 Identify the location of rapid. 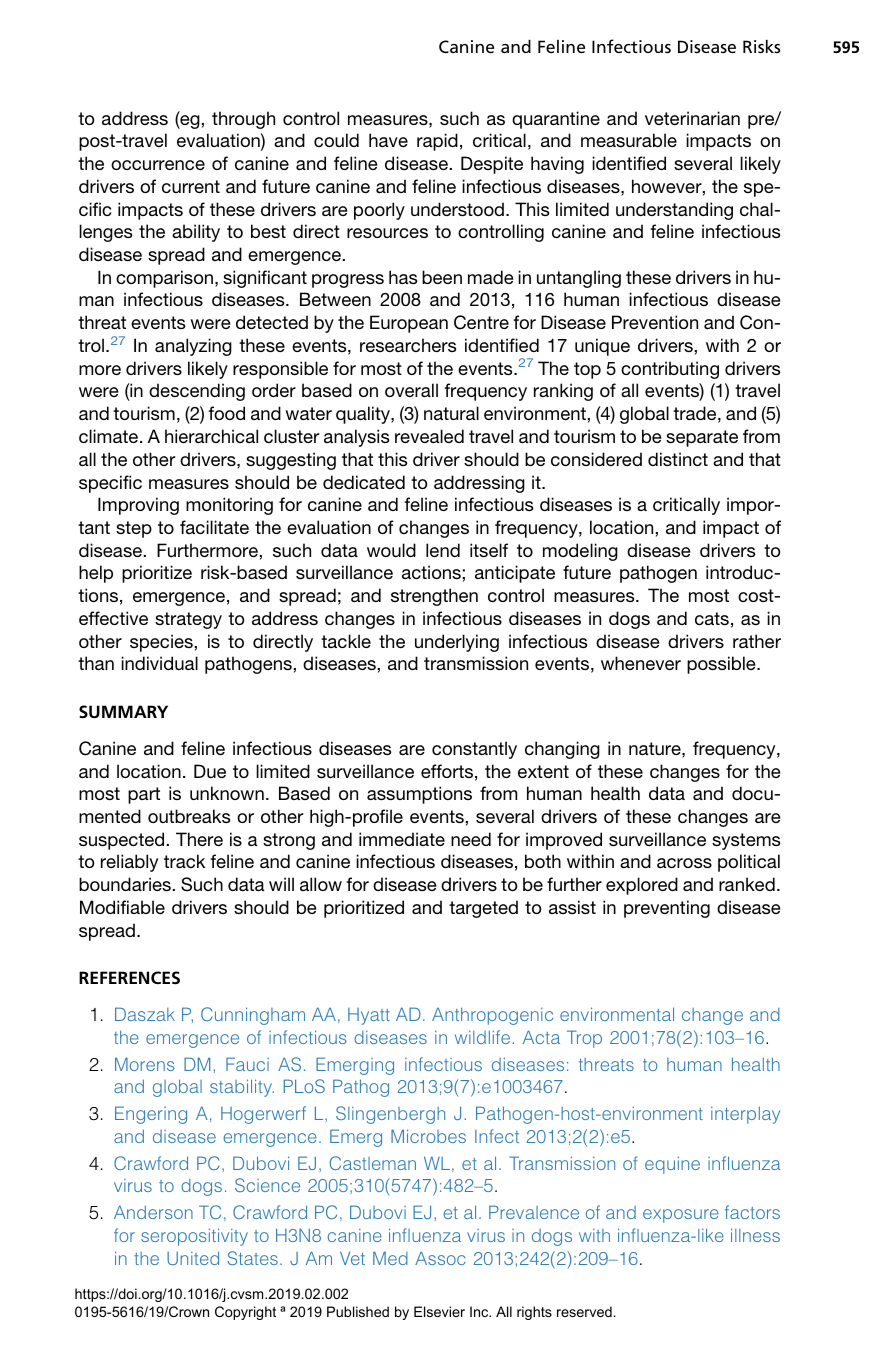
(437, 142).
